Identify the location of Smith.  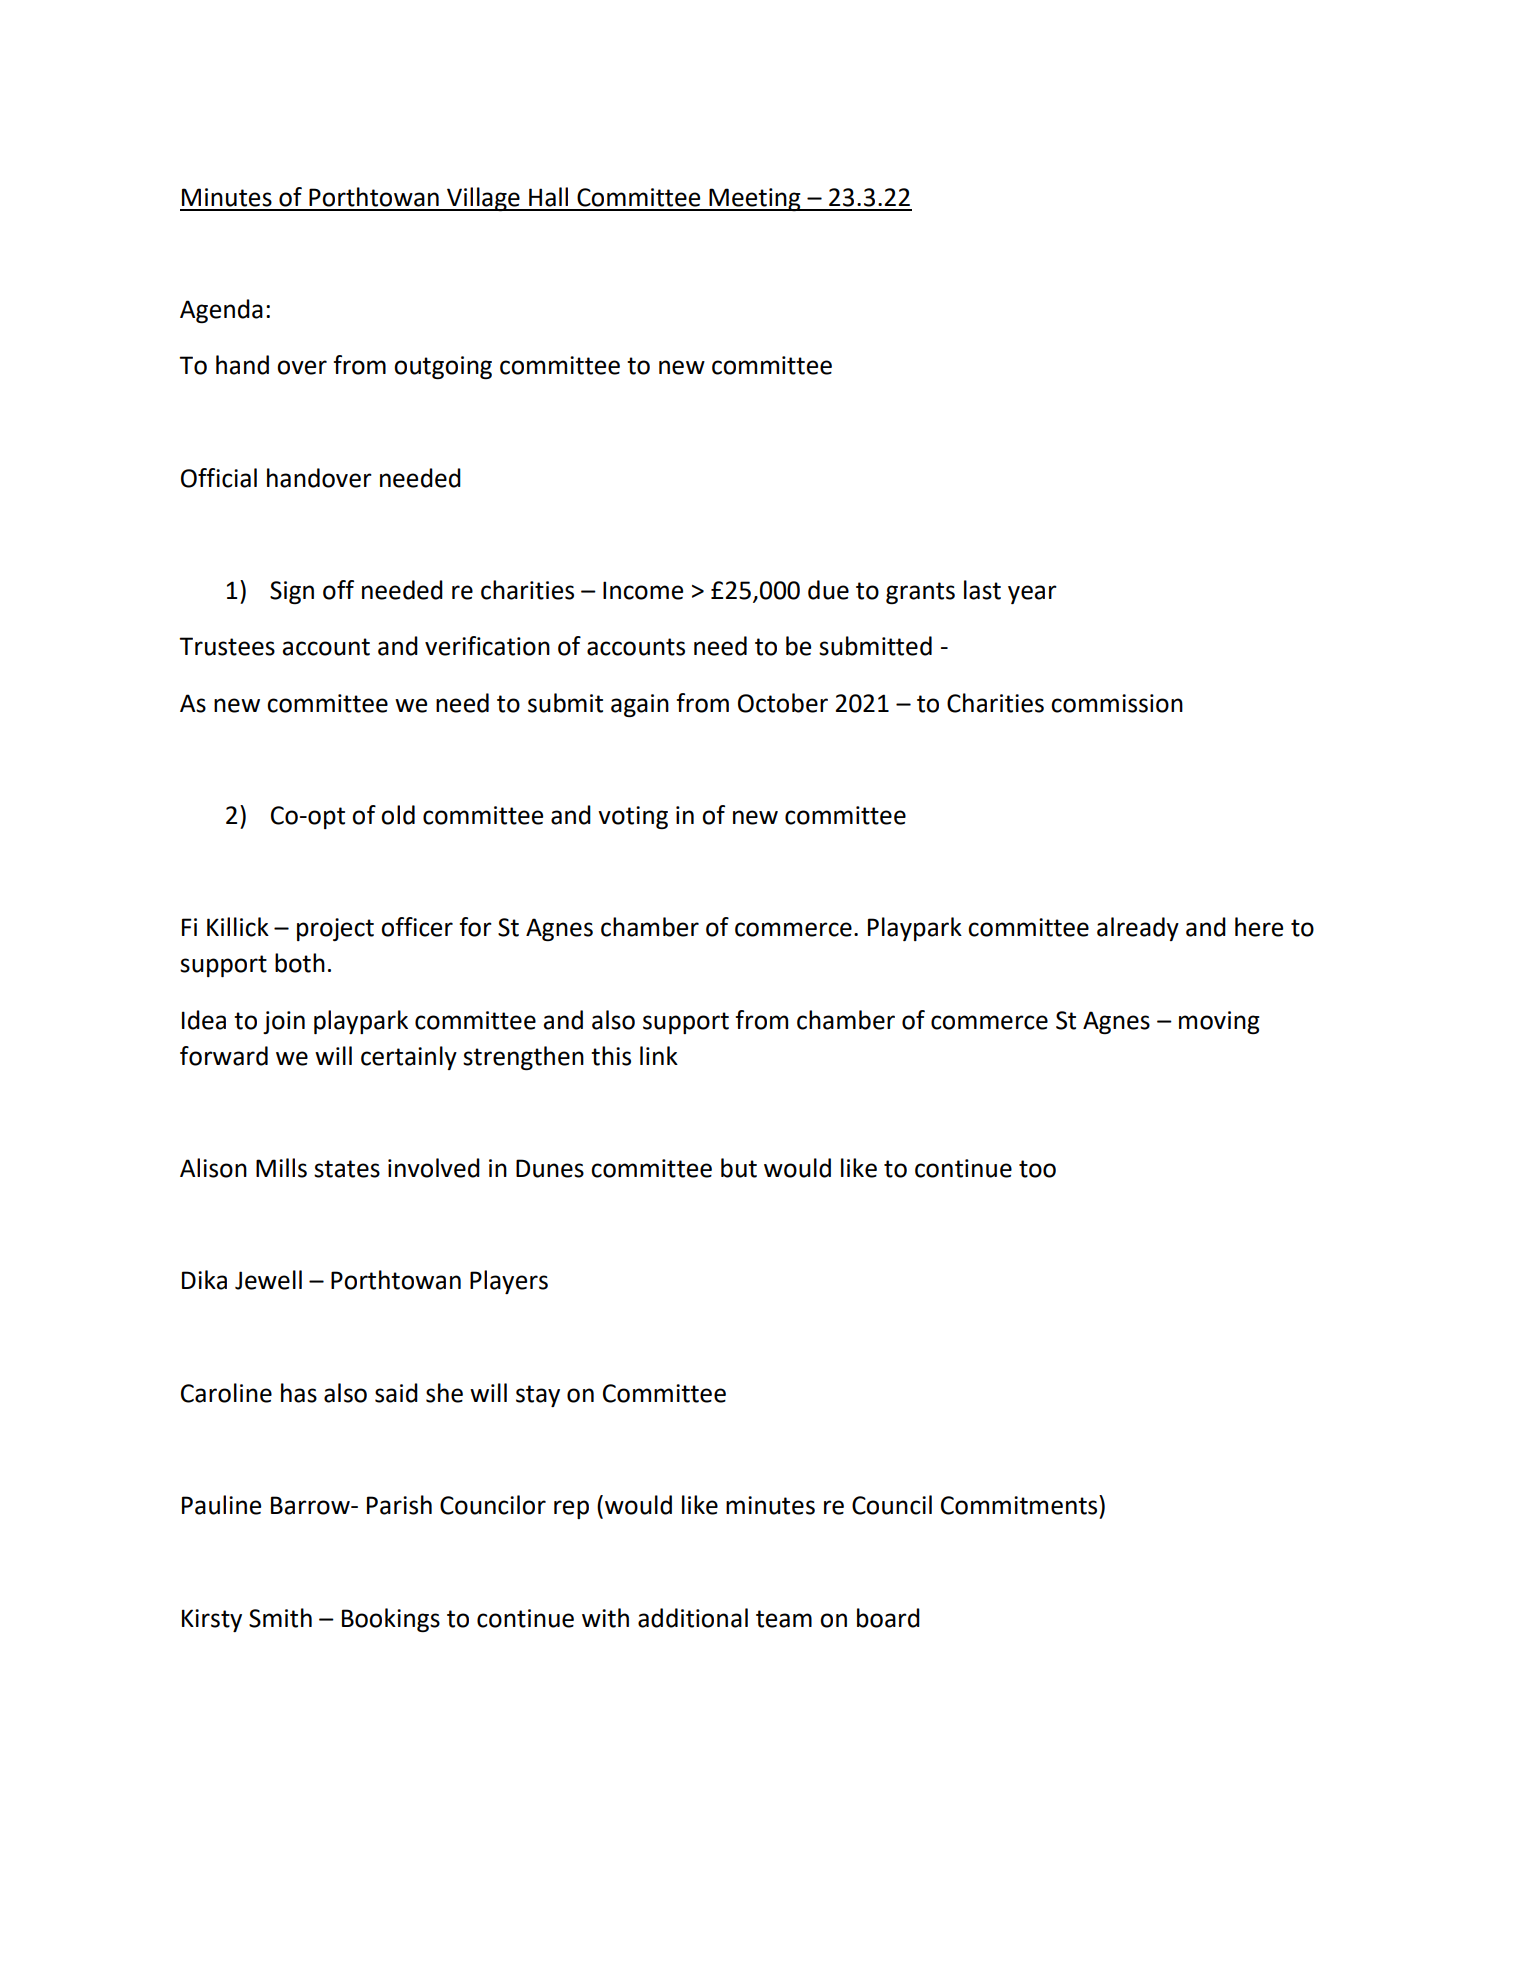
(280, 1618).
